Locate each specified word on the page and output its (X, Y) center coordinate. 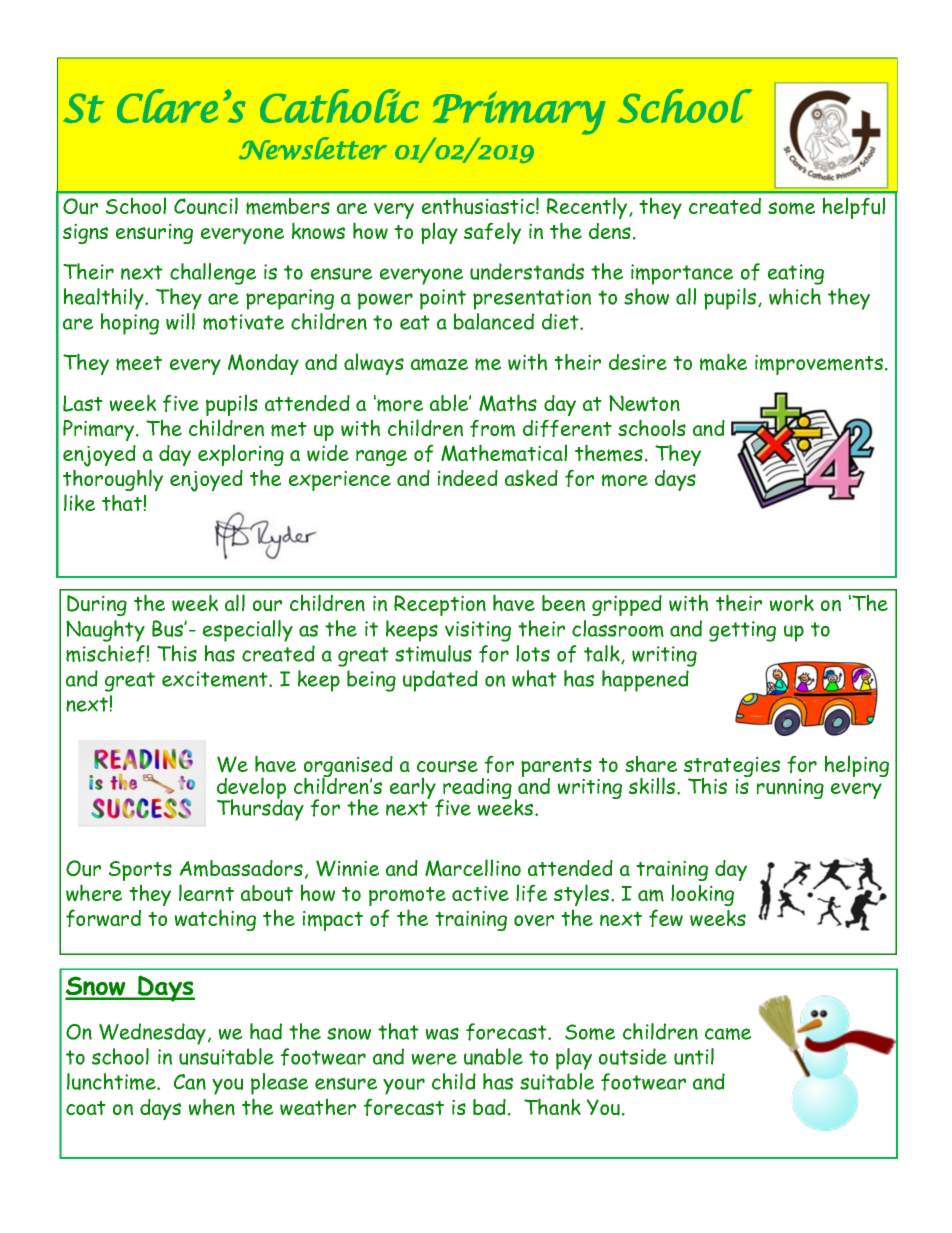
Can (190, 1082)
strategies (732, 768)
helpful (854, 208)
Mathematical (504, 453)
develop (251, 789)
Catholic (339, 106)
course (447, 766)
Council (206, 206)
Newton (644, 403)
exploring (241, 455)
